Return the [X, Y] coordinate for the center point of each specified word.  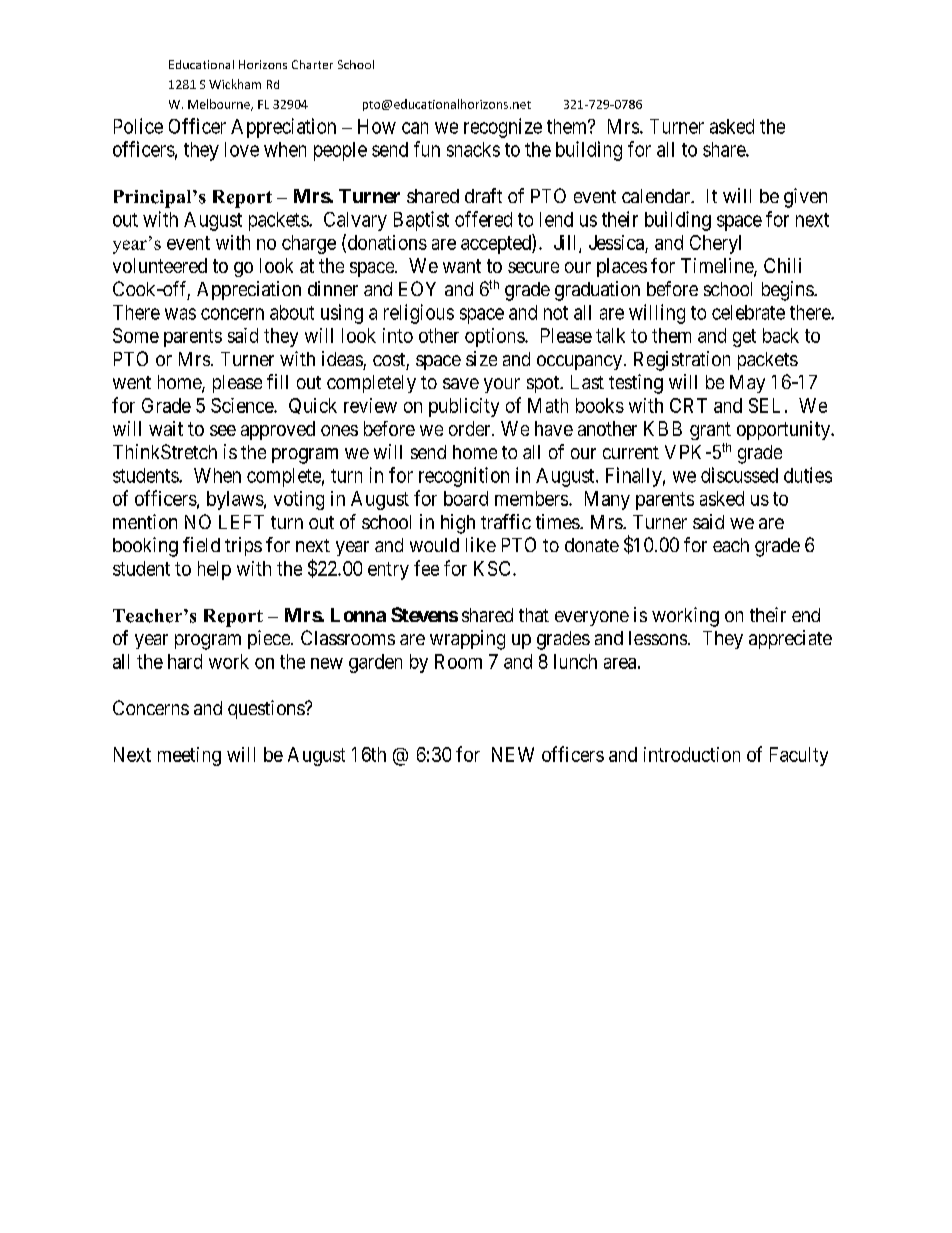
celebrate [748, 312]
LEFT [241, 522]
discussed [739, 475]
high [458, 524]
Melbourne [220, 105]
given [805, 198]
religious [419, 314]
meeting [189, 756]
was [180, 314]
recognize [503, 128]
